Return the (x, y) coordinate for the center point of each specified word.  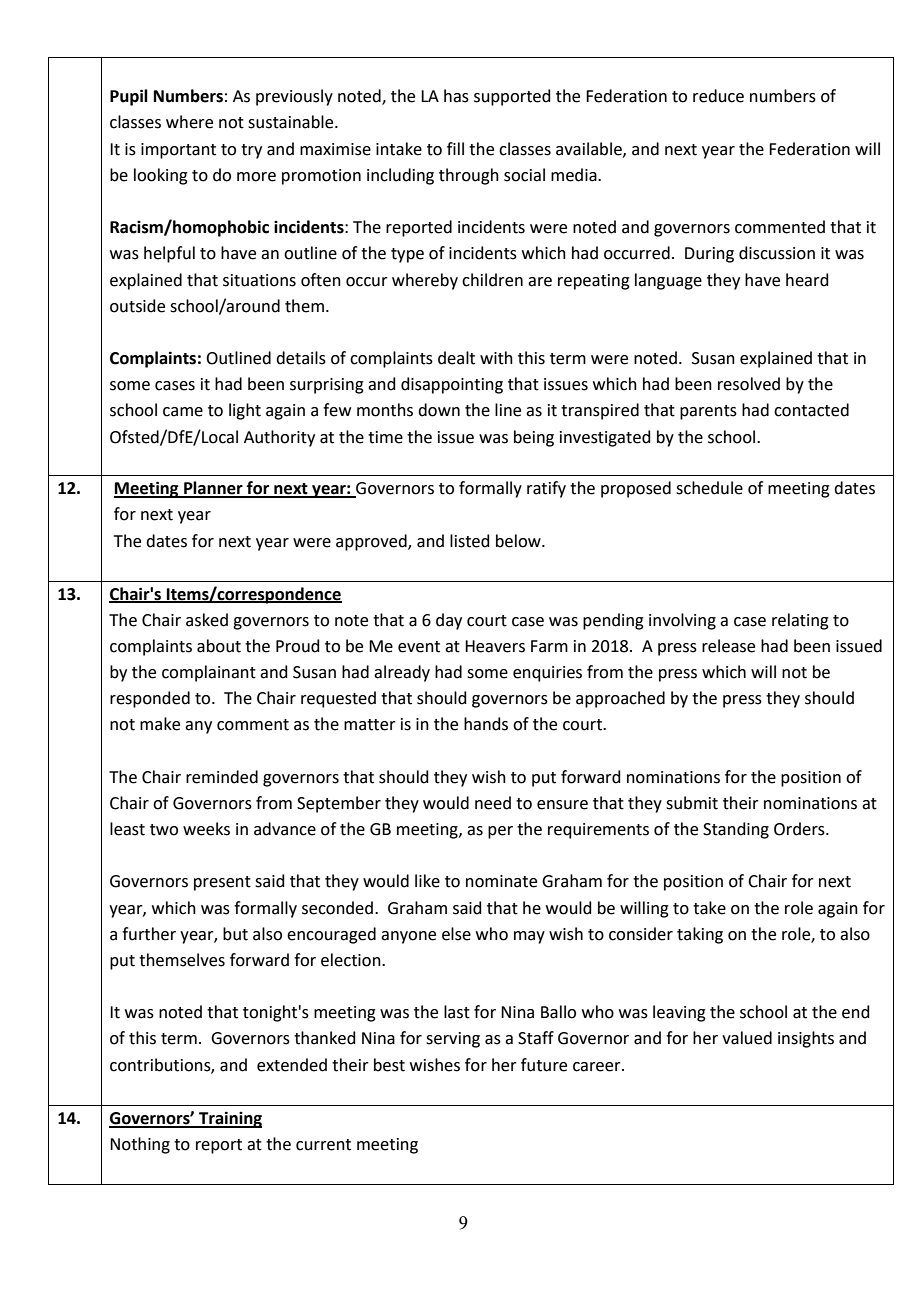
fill (455, 148)
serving (453, 1040)
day (449, 621)
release (728, 646)
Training (229, 1119)
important (178, 151)
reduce (718, 96)
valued (747, 1038)
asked (207, 620)
